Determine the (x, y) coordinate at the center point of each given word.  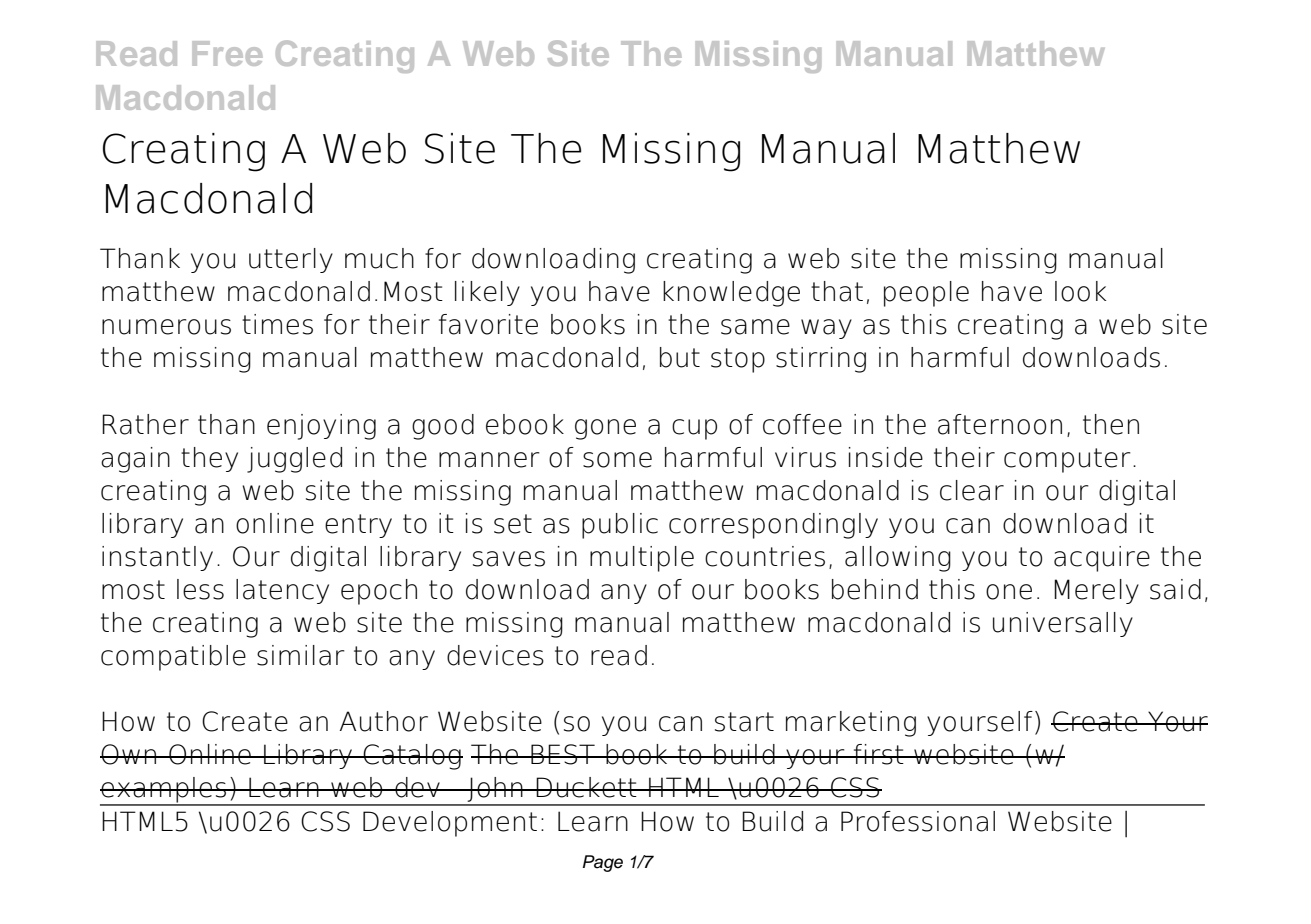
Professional (918, 821)
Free (227, 53)
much (379, 258)
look (1080, 291)
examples (164, 791)
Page (603, 863)
